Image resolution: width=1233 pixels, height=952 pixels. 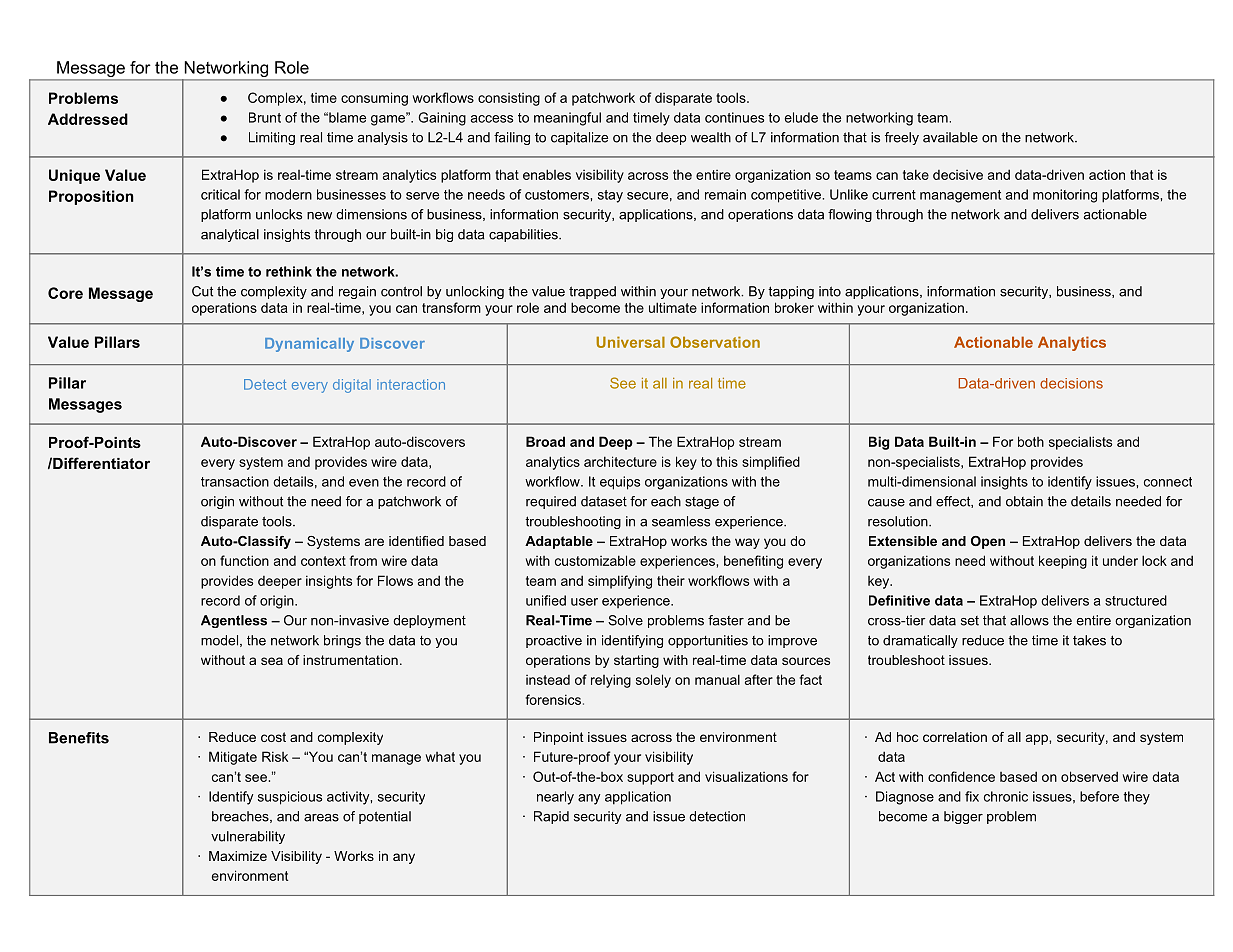 What do you see at coordinates (219, 640) in the page?
I see `model` at bounding box center [219, 640].
